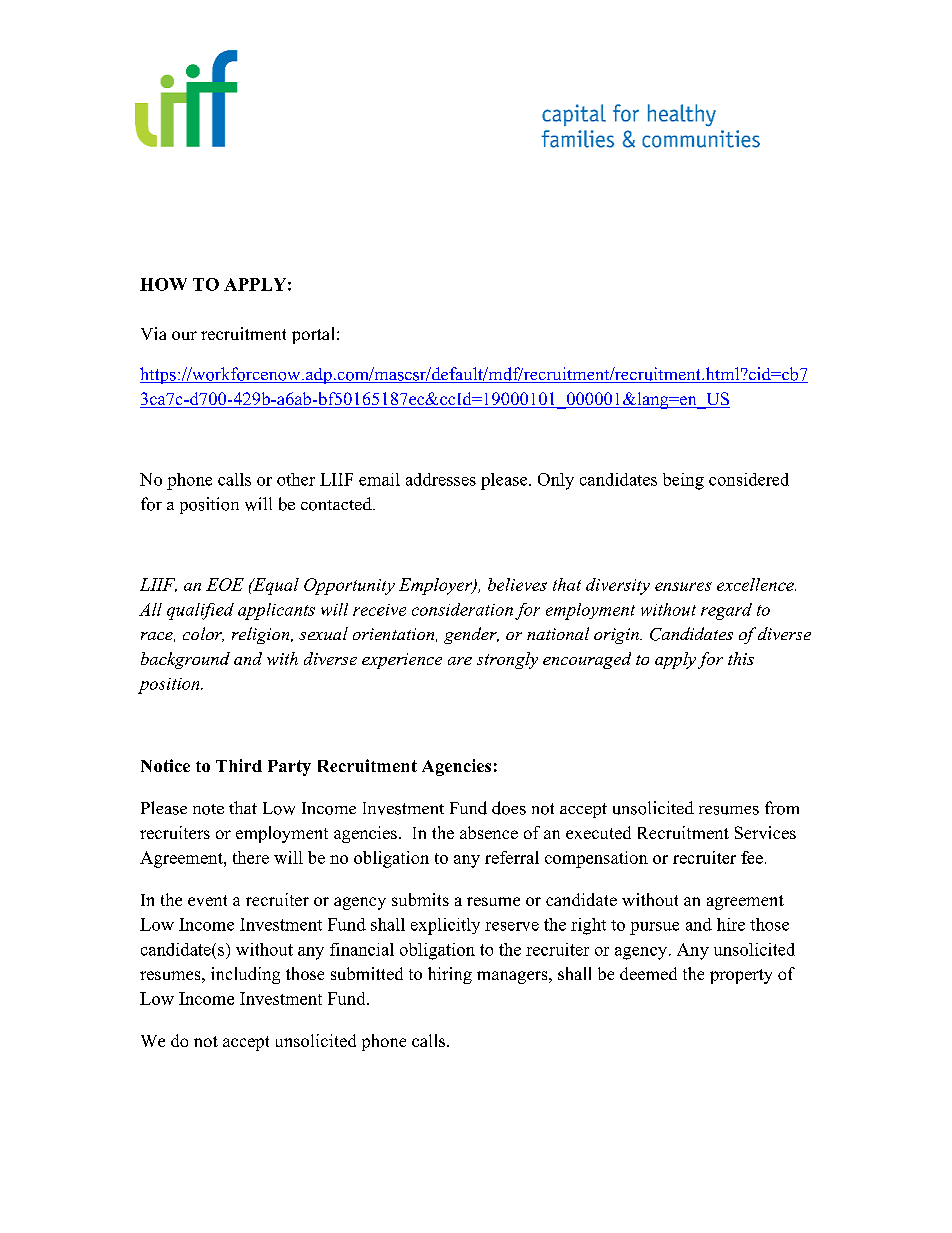 This screenshot has width=952, height=1233. What do you see at coordinates (782, 808) in the screenshot?
I see `from` at bounding box center [782, 808].
